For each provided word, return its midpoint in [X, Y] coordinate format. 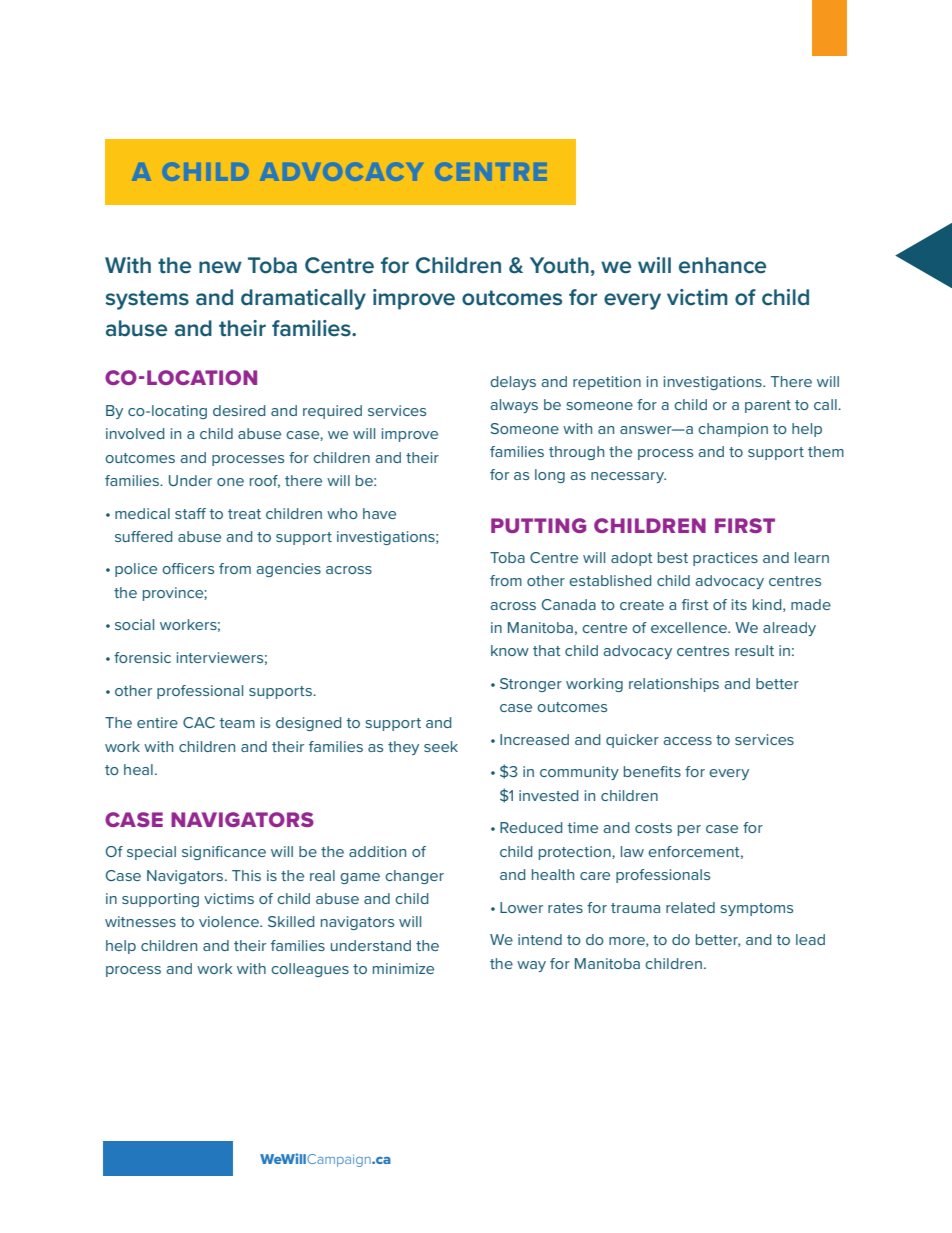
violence [230, 921]
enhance [722, 265]
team [237, 723]
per [689, 830]
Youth [559, 265]
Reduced [531, 827]
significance [224, 853]
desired [239, 410]
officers [188, 568]
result [754, 650]
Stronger [531, 685]
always [514, 406]
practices [725, 559]
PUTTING [538, 525]
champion [733, 430]
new [220, 267]
